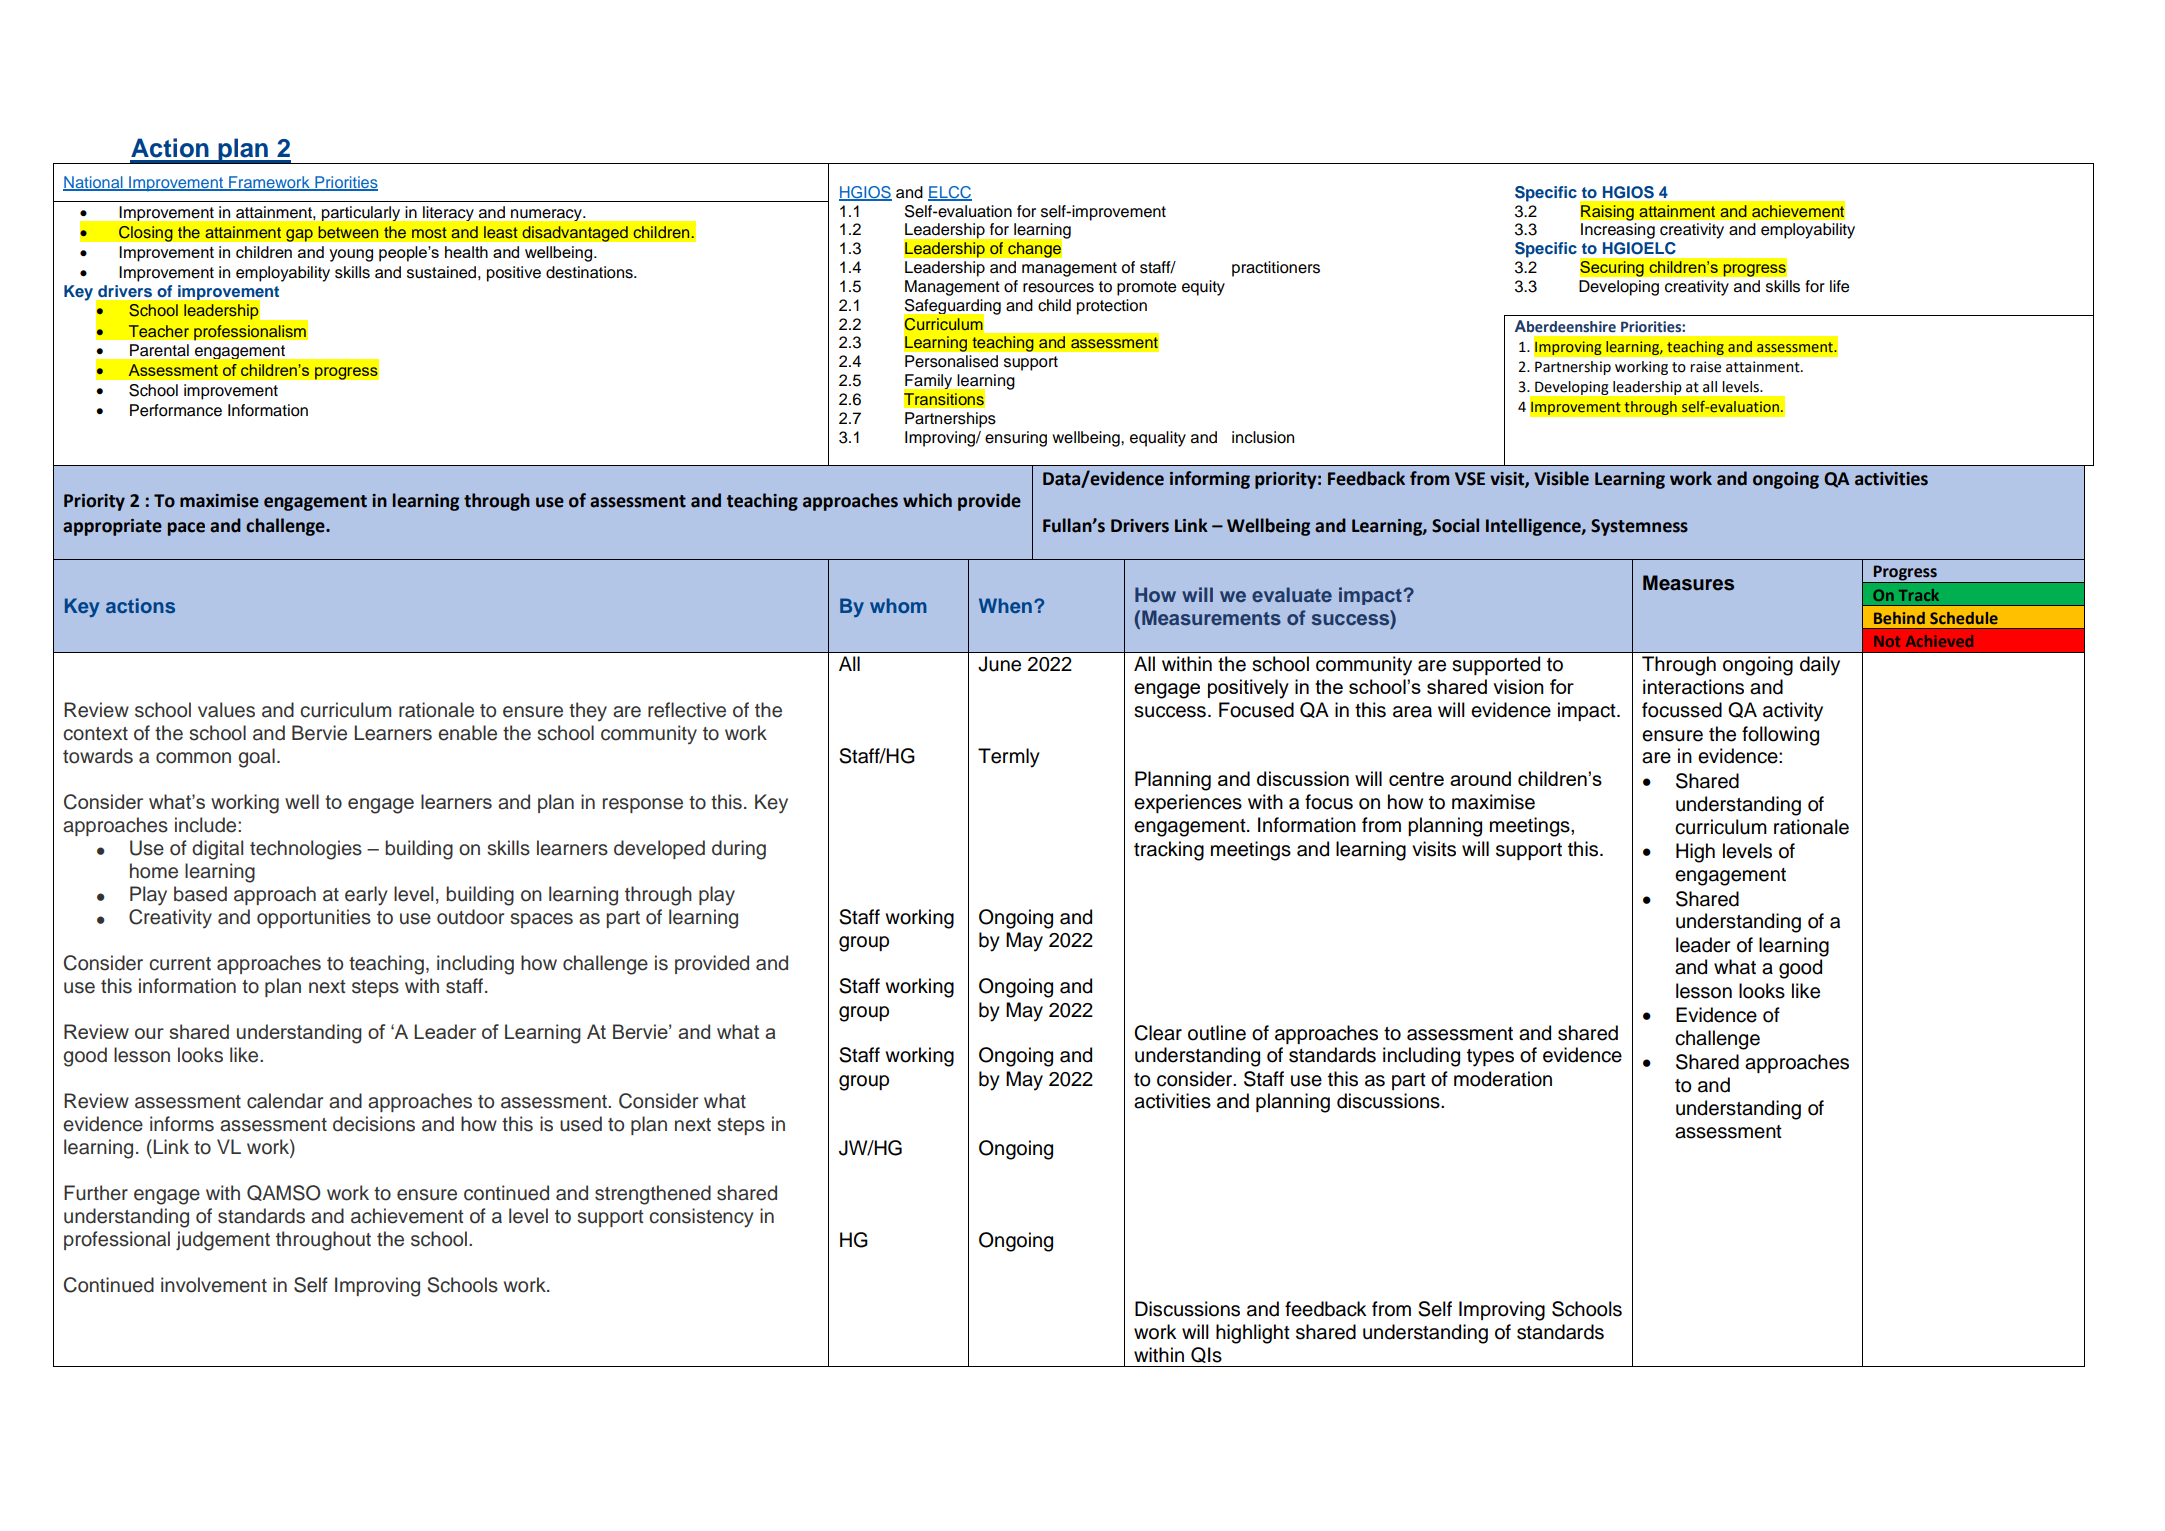 The image size is (2165, 1531). What do you see at coordinates (1005, 605) in the page?
I see `When` at bounding box center [1005, 605].
